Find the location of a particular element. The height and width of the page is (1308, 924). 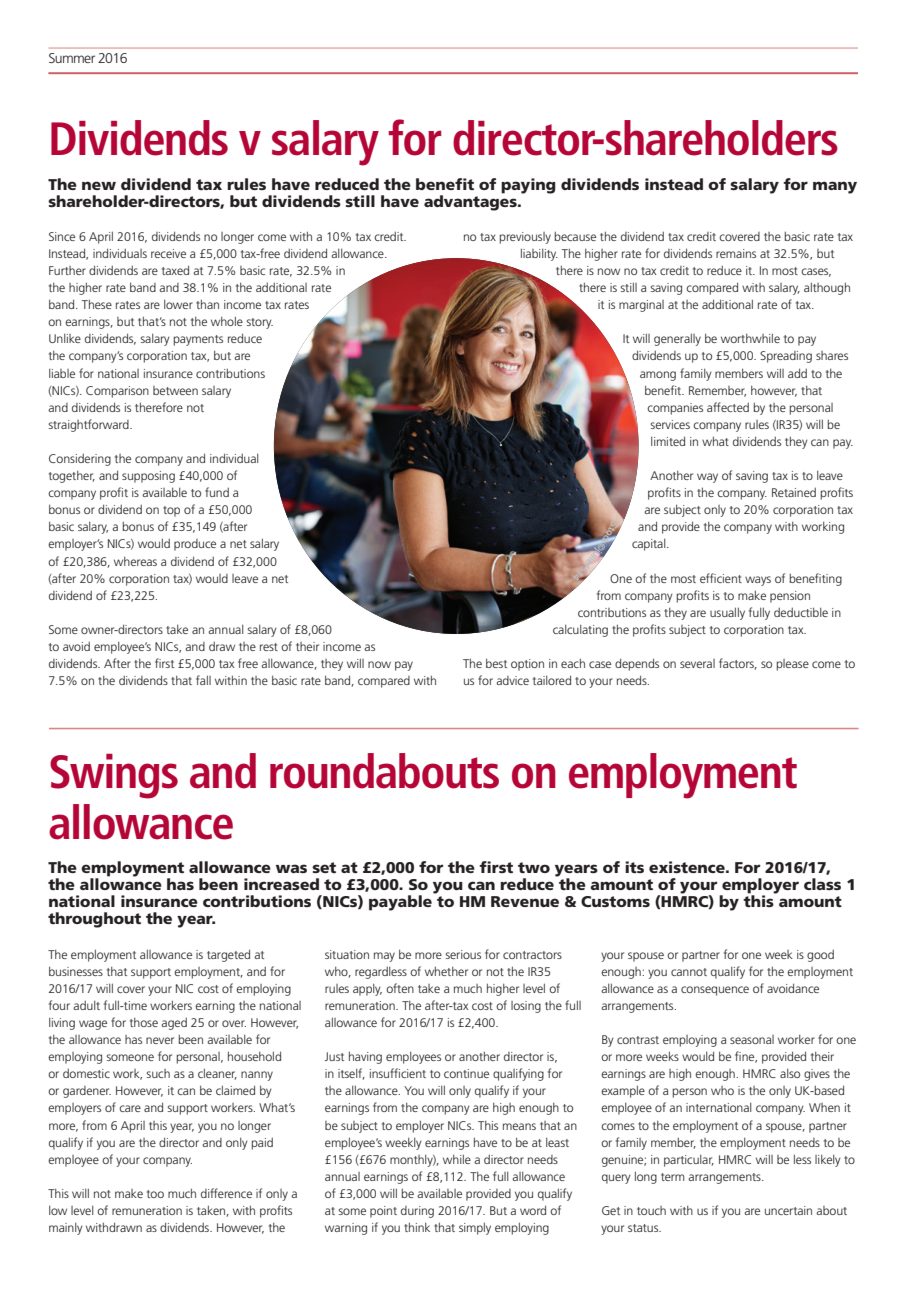

cannot is located at coordinates (689, 972).
